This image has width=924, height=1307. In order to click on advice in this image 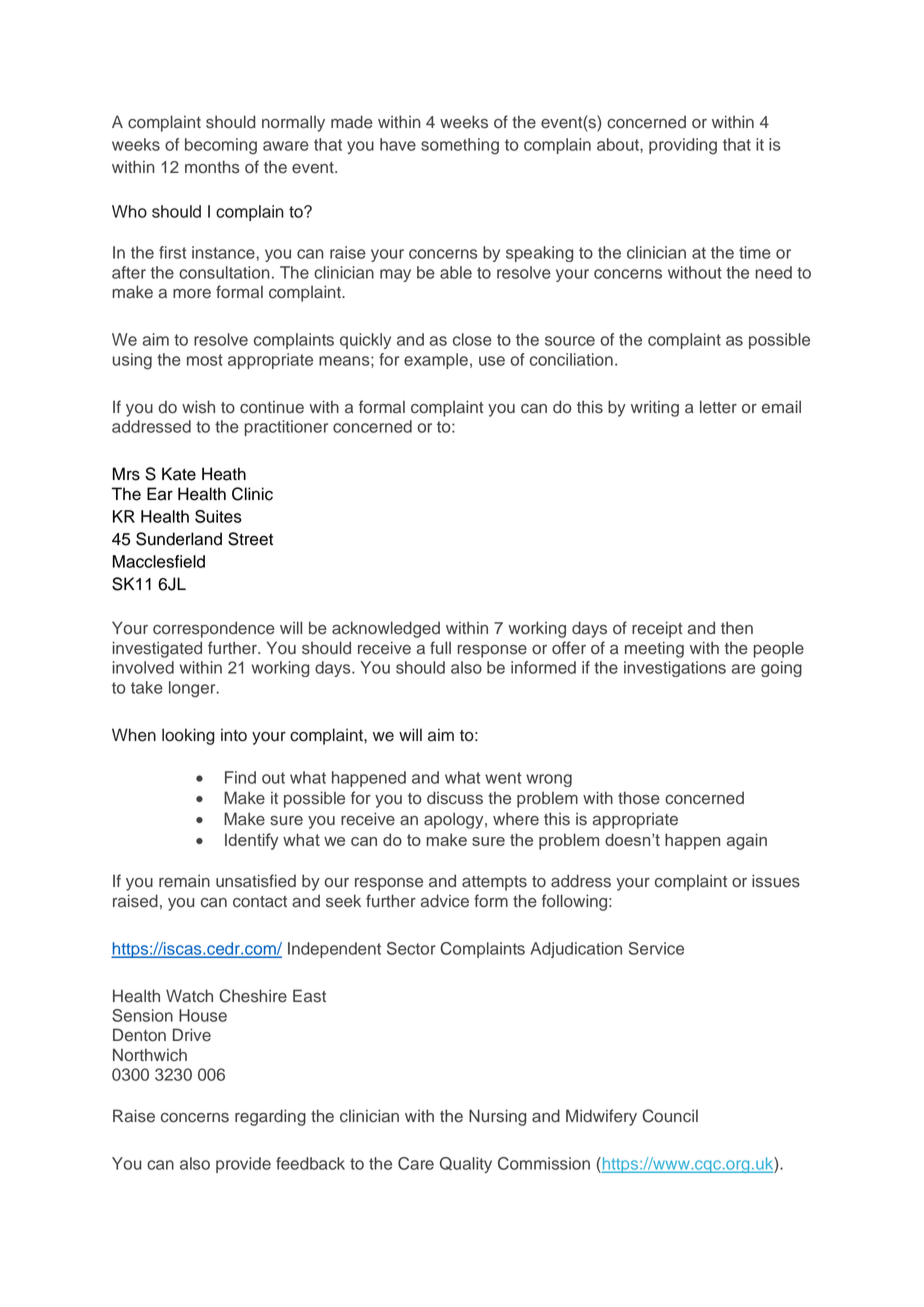, I will do `click(445, 901)`.
